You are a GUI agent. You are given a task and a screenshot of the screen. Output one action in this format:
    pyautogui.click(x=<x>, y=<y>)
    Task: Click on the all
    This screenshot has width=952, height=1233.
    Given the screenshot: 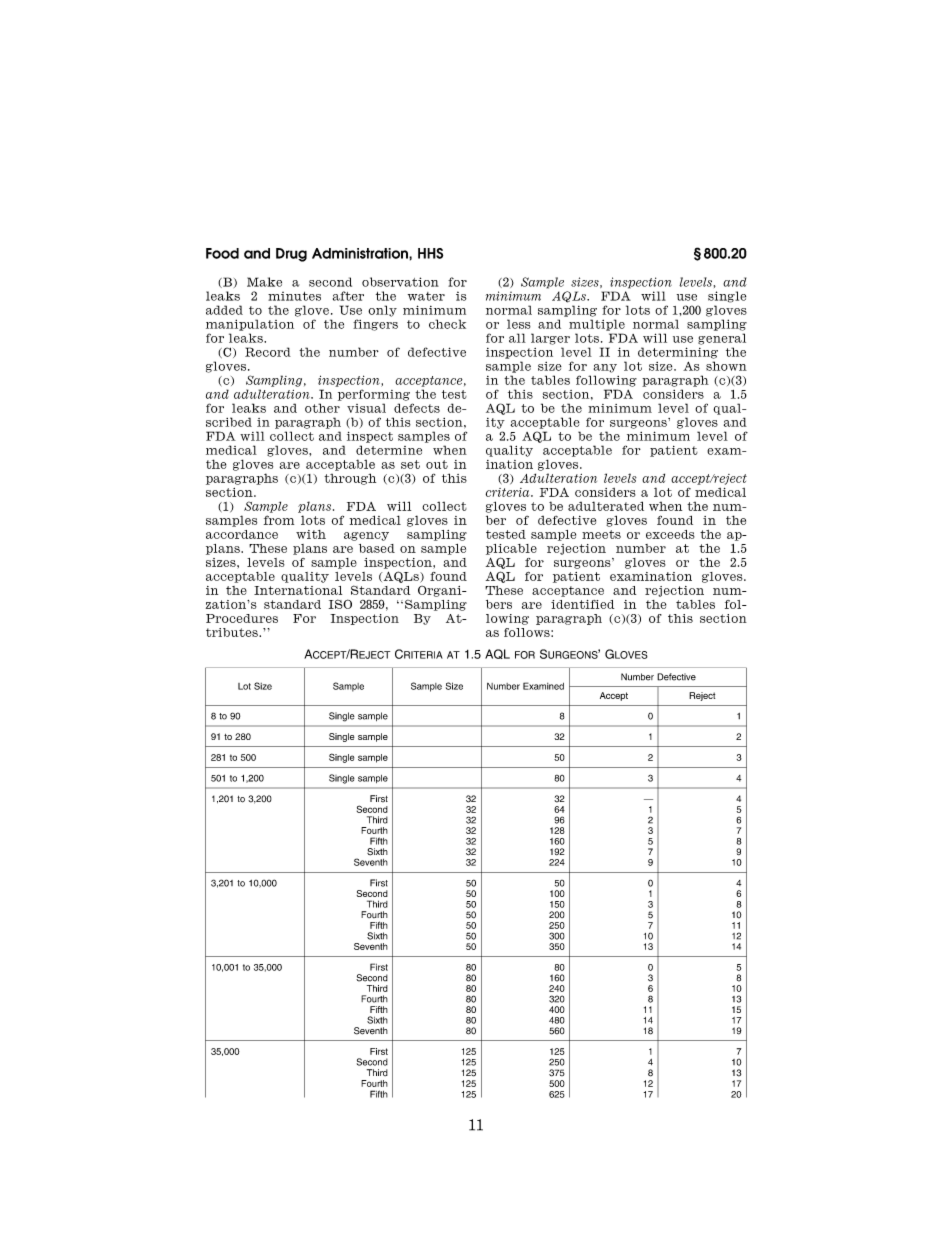 What is the action you would take?
    pyautogui.click(x=517, y=338)
